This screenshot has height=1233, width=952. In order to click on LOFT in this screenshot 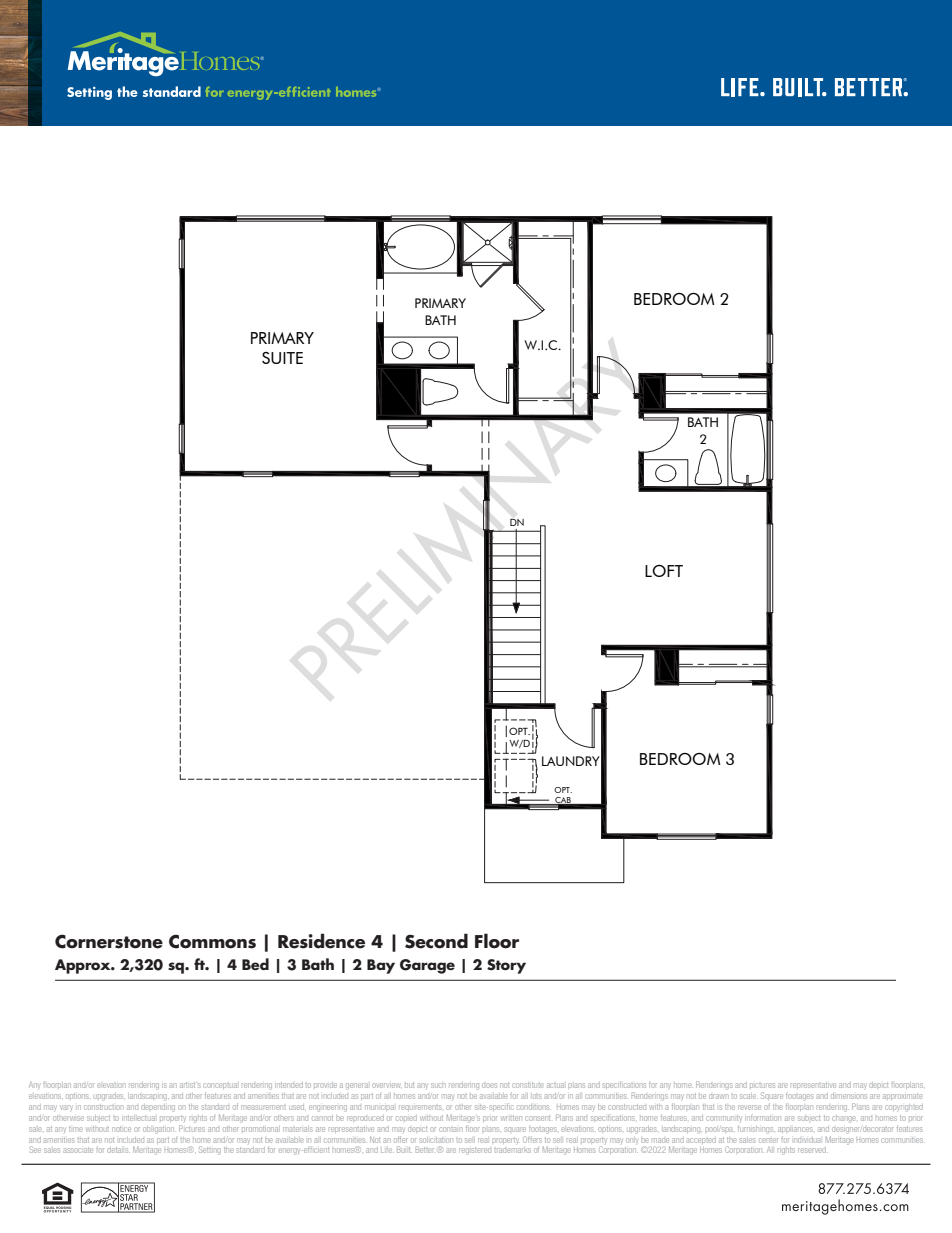, I will do `click(664, 571)`.
